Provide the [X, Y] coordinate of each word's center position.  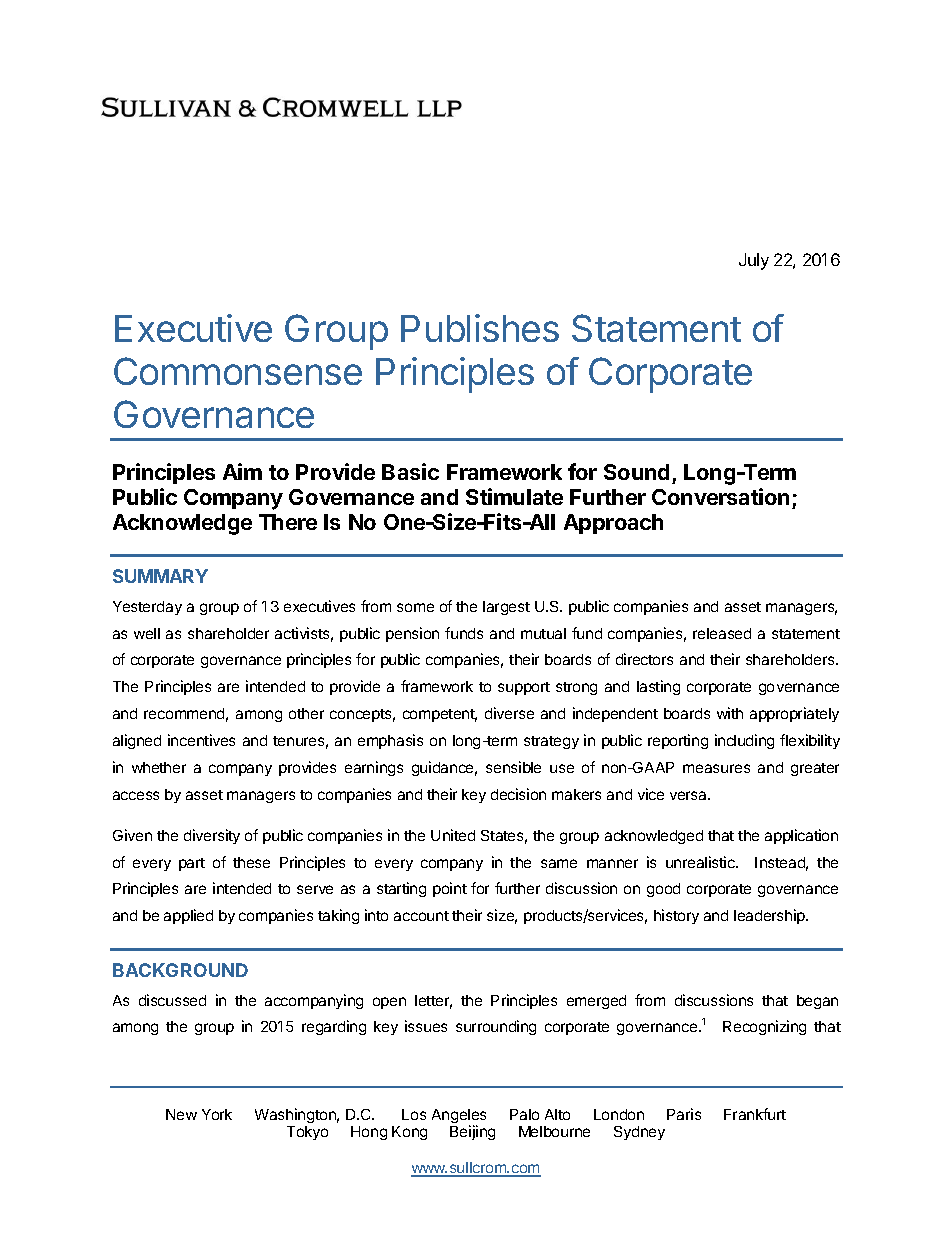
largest [506, 608]
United [453, 835]
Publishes [480, 328]
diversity [212, 836]
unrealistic [701, 862]
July [754, 261]
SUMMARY [160, 576]
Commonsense [238, 371]
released [722, 633]
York [217, 1114]
